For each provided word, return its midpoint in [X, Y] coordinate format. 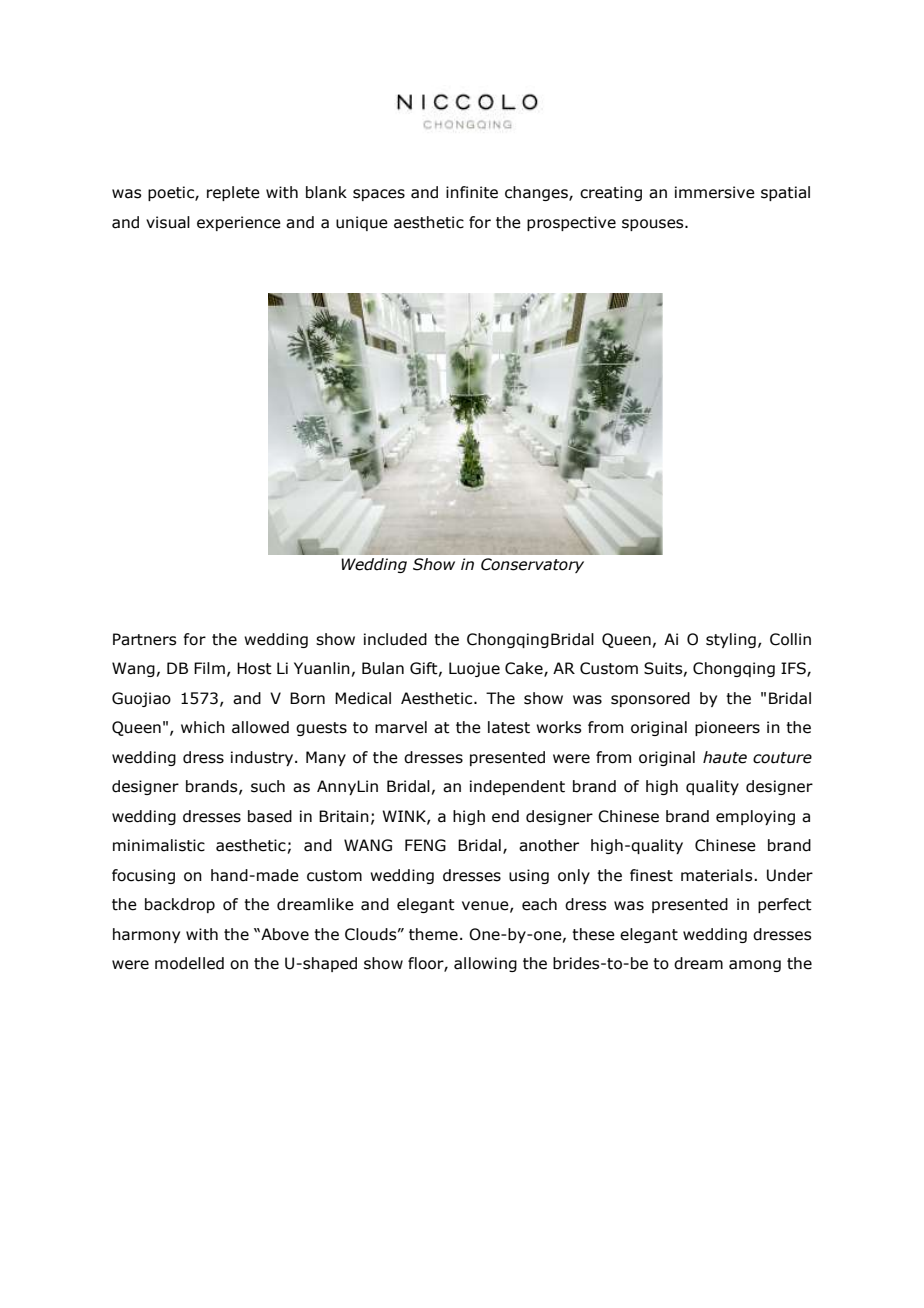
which [203, 727]
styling [731, 640]
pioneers [727, 728]
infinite [472, 192]
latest [509, 727]
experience [239, 223]
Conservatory [532, 565]
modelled [189, 963]
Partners [144, 639]
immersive [715, 192]
